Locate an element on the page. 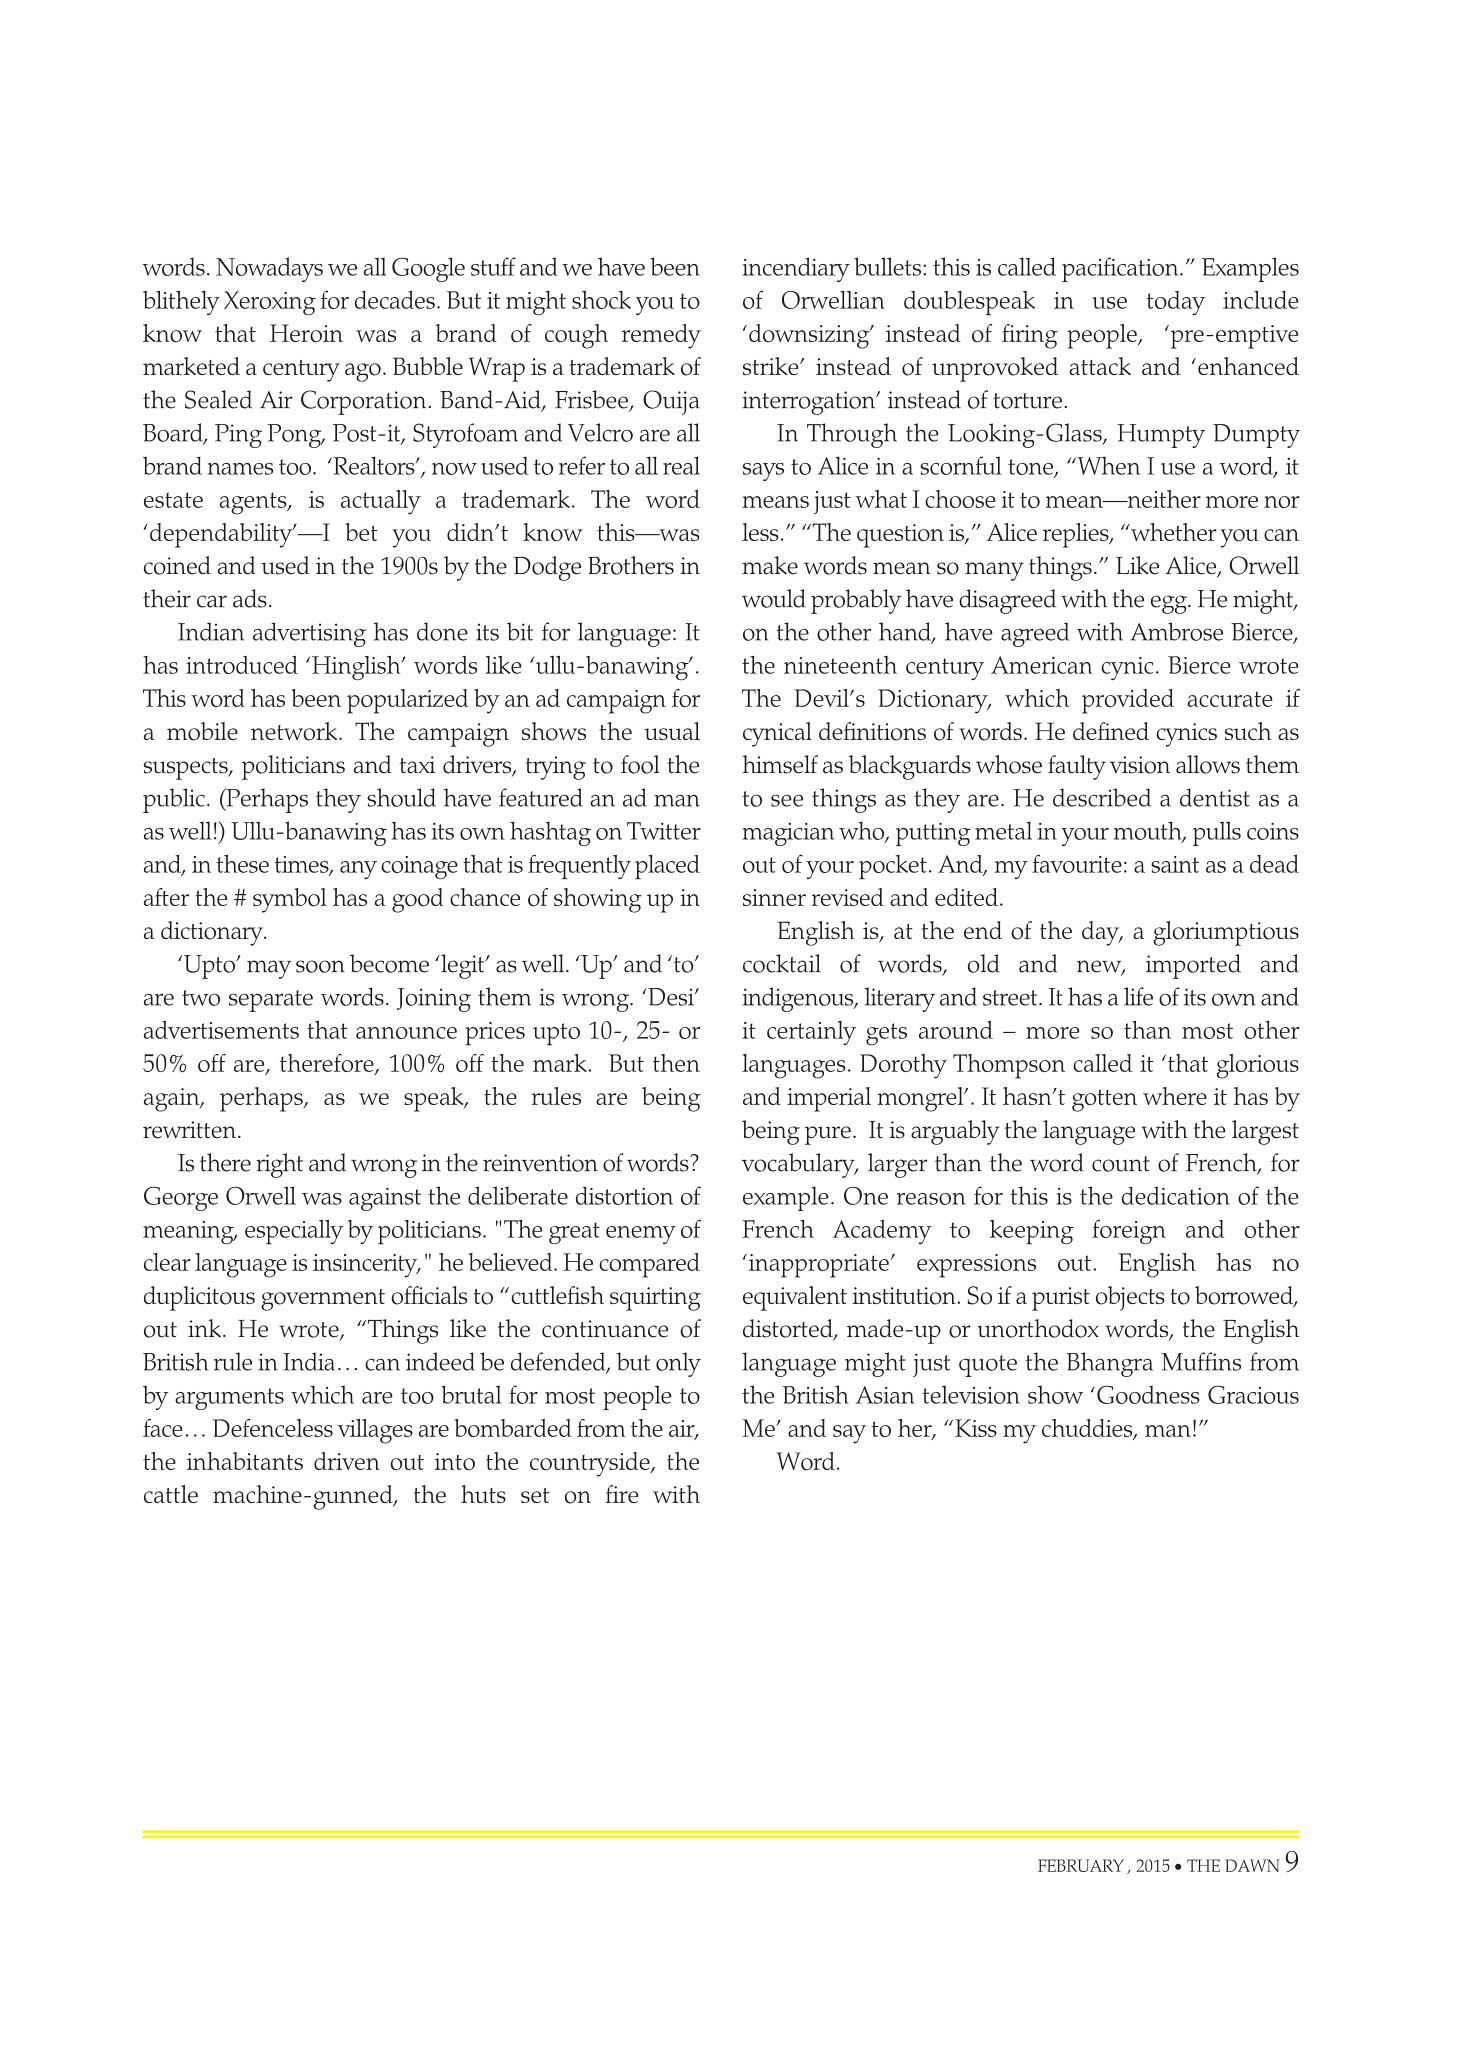  FEBRUARY is located at coordinates (1081, 1865).
